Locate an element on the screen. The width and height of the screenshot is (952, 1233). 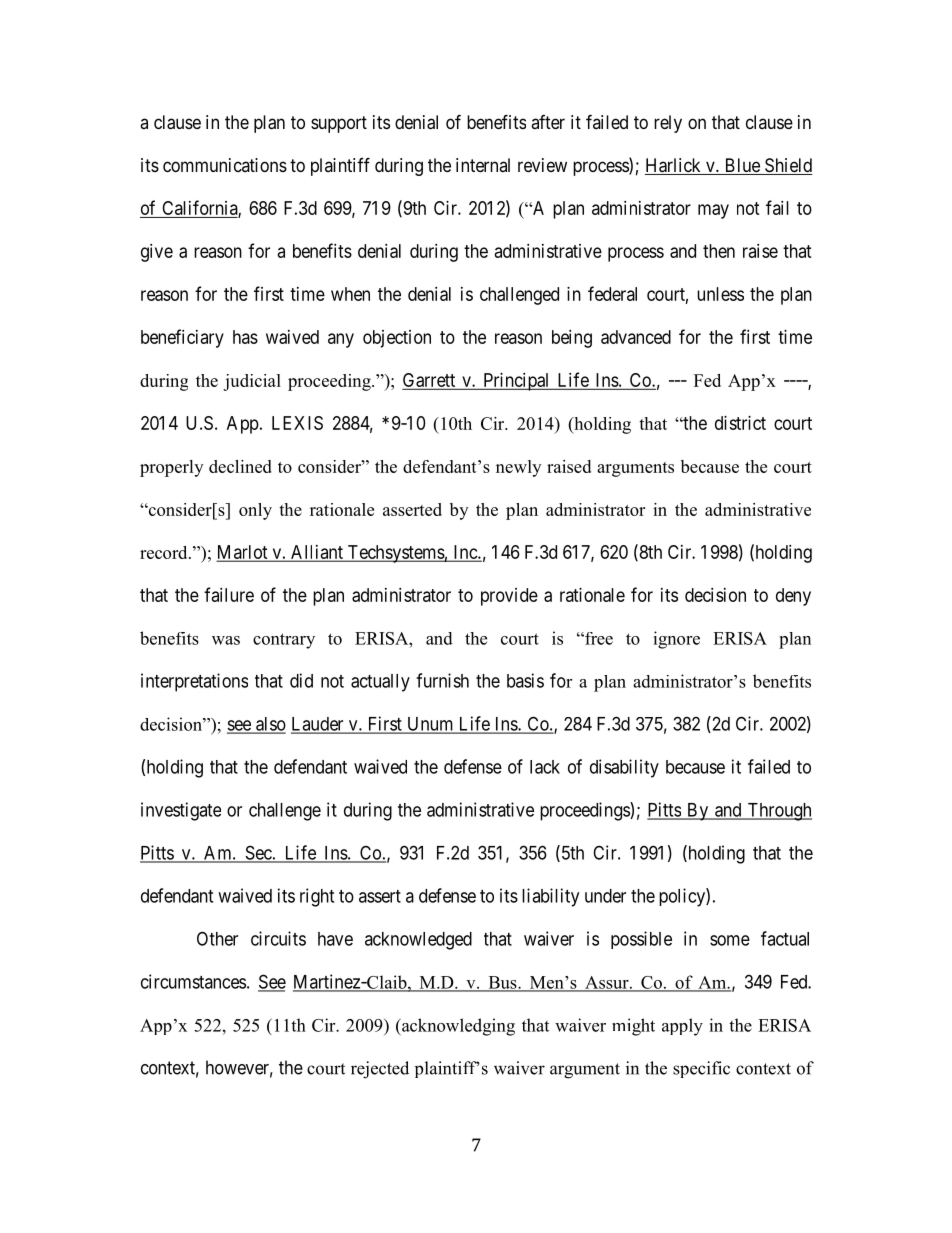
Blue is located at coordinates (742, 166).
